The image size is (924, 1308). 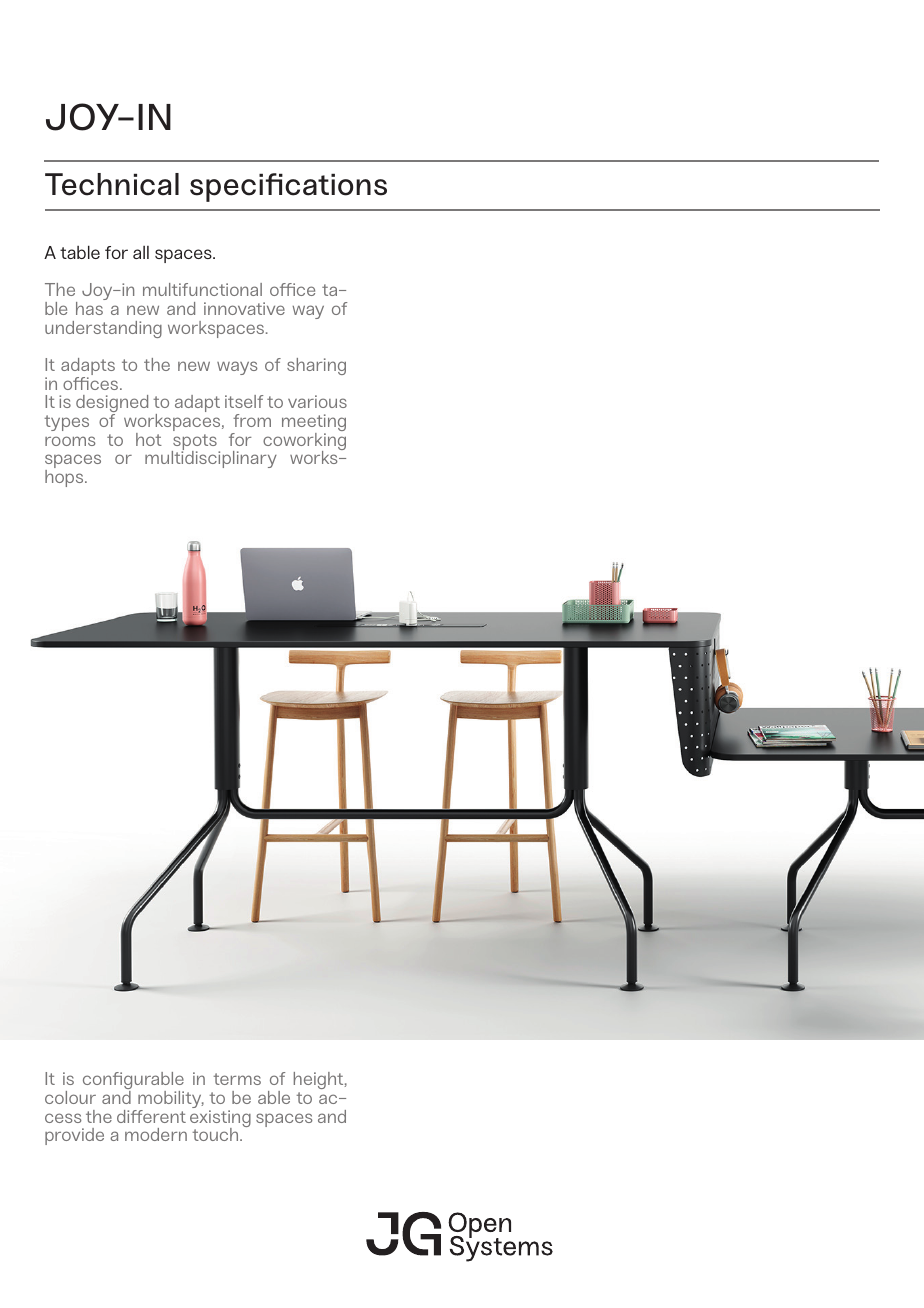 What do you see at coordinates (211, 458) in the image?
I see `multidisciplinary` at bounding box center [211, 458].
